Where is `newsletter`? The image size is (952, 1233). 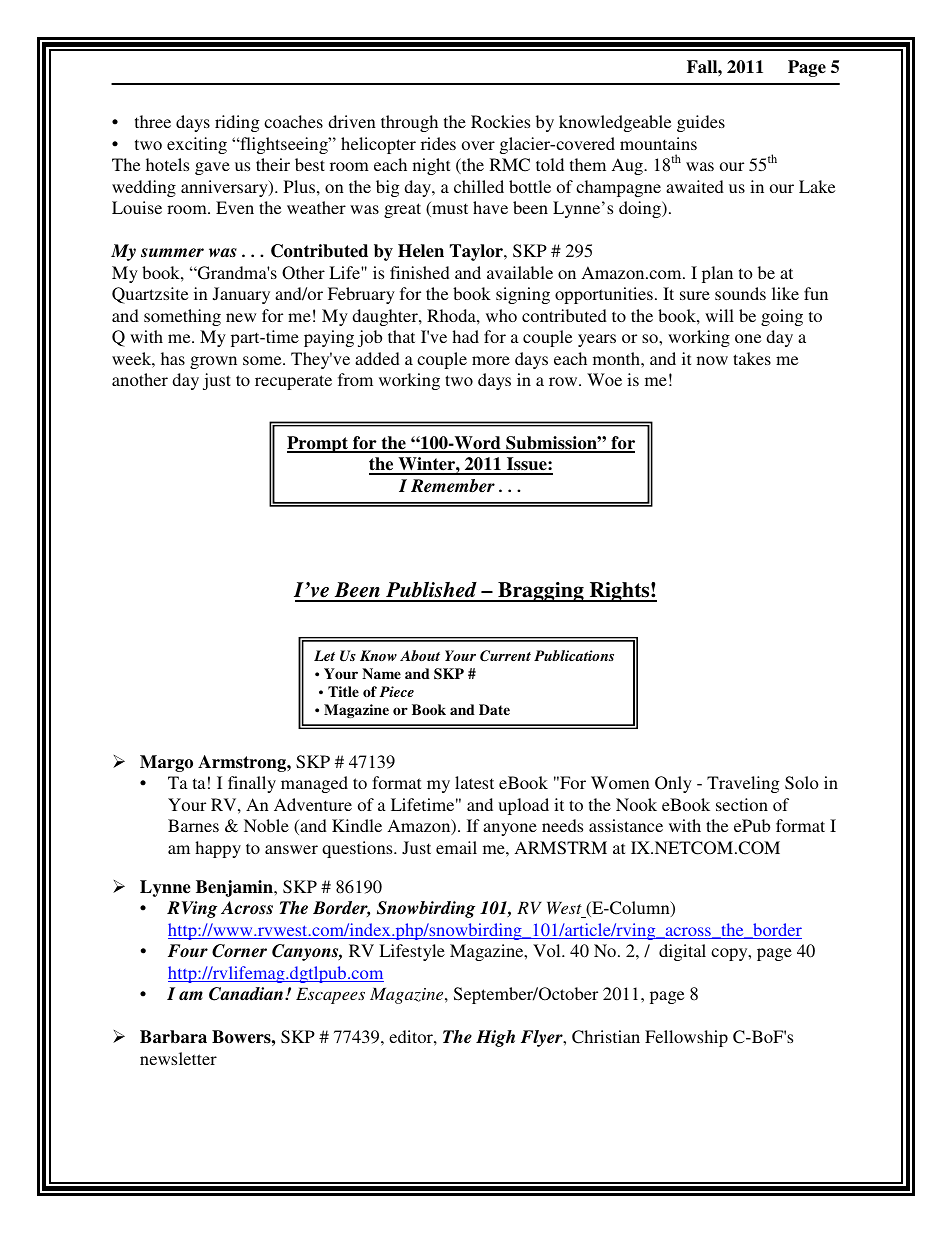 newsletter is located at coordinates (178, 1058).
